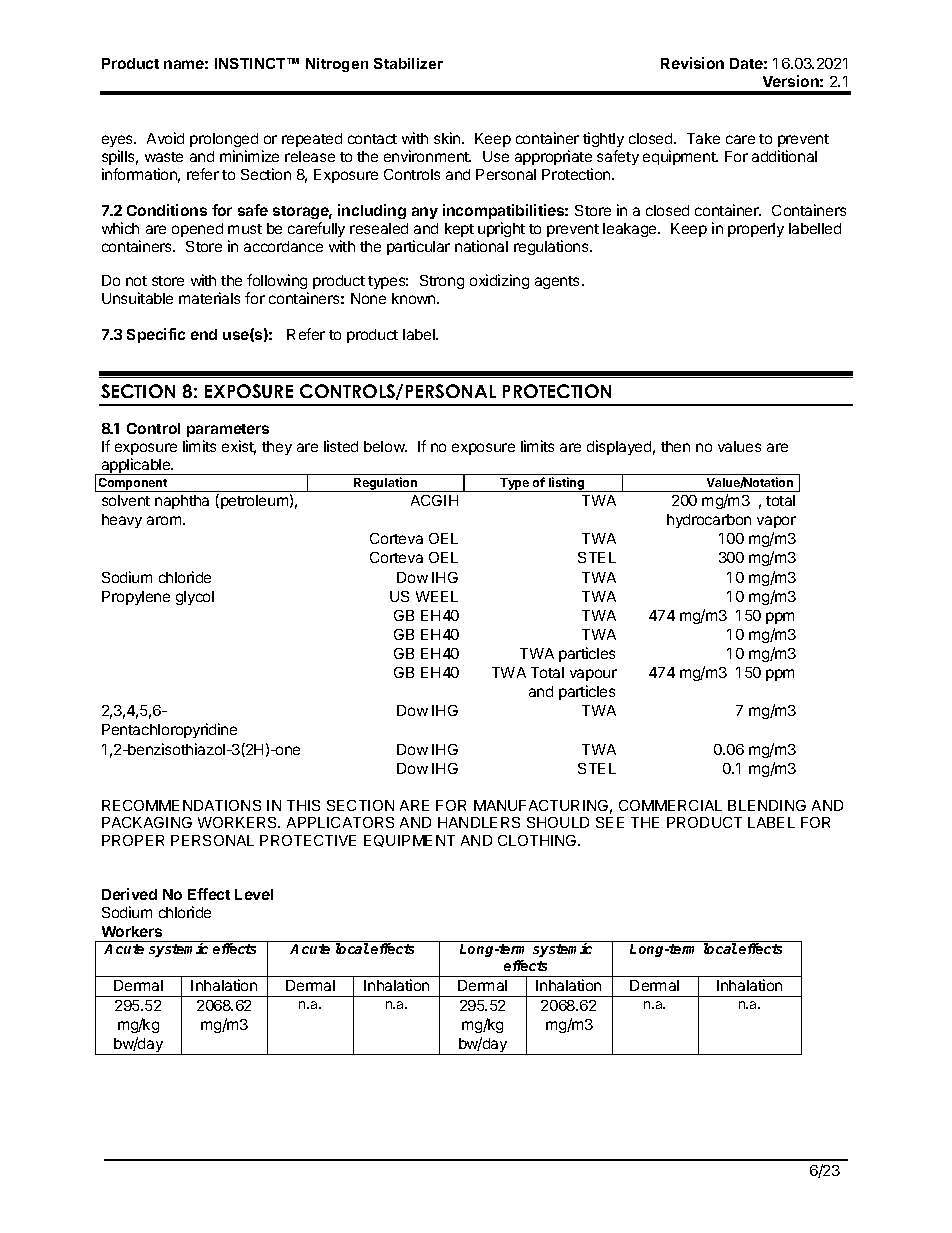  I want to click on Level, so click(254, 894).
